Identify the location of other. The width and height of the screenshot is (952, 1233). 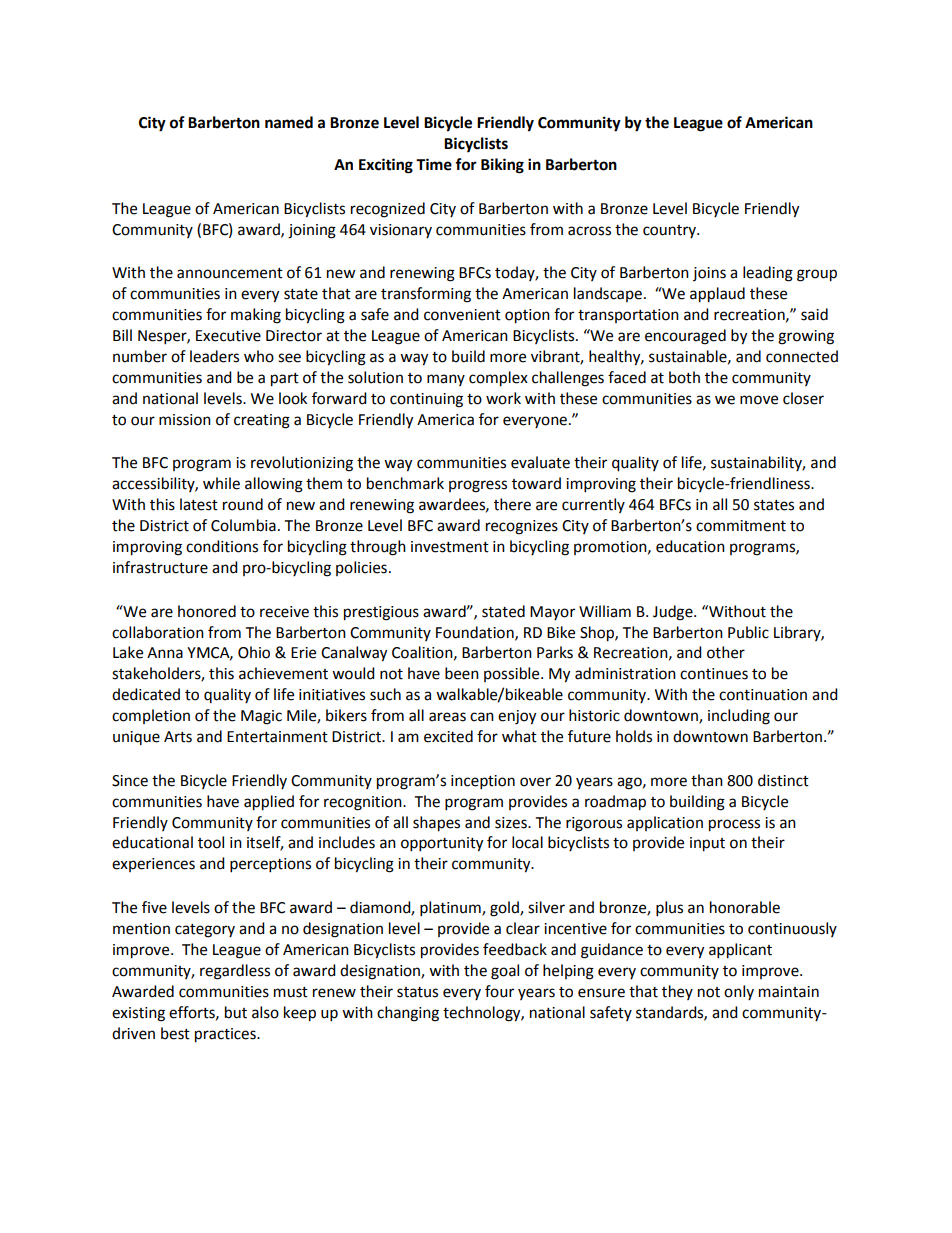
(726, 652).
